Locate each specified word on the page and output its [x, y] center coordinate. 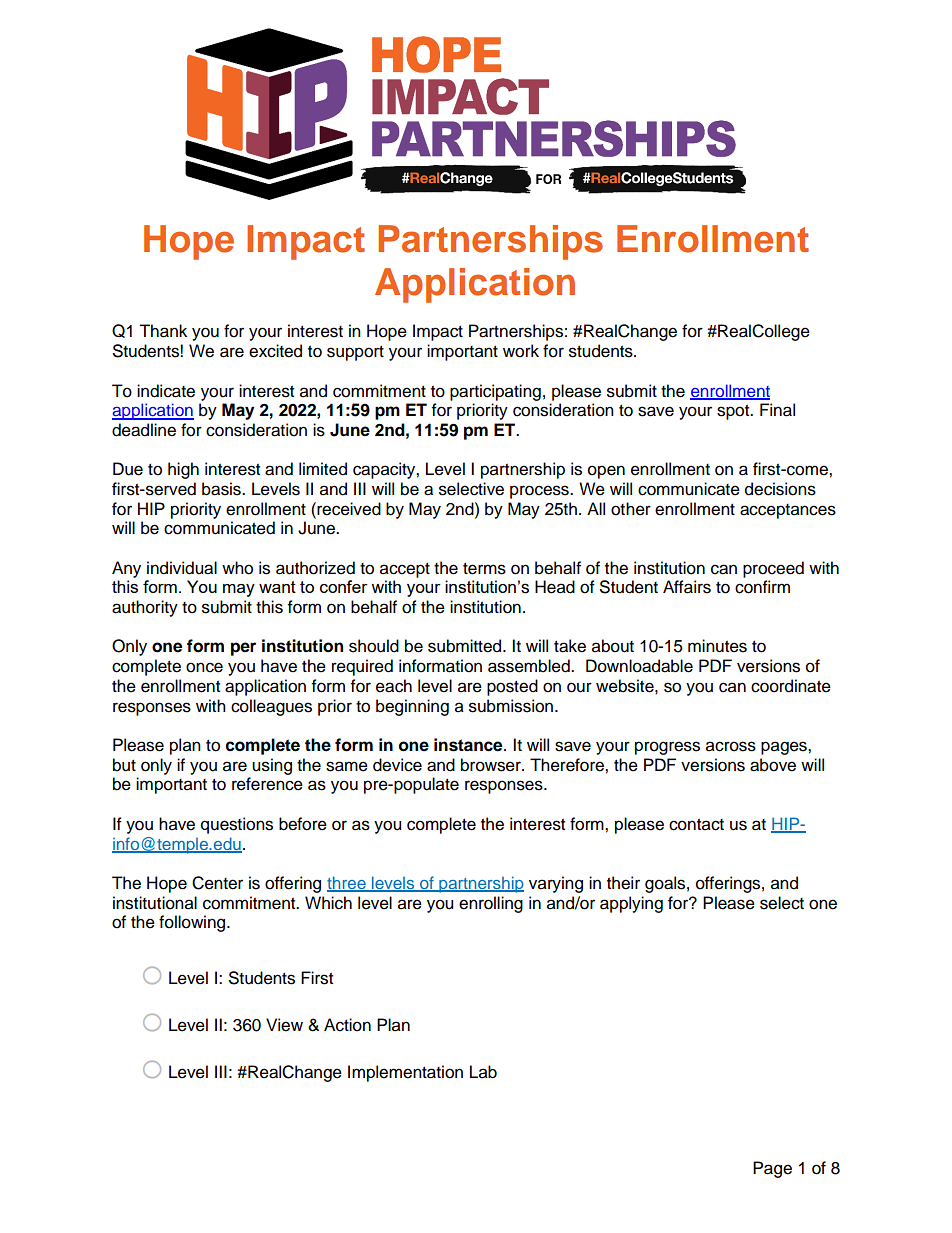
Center [217, 883]
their [623, 883]
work [521, 351]
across [731, 746]
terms [484, 569]
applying [631, 904]
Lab [483, 1072]
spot [734, 412]
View [284, 1025]
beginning [412, 707]
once [204, 667]
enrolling [491, 904]
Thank [163, 331]
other [631, 509]
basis [222, 489]
